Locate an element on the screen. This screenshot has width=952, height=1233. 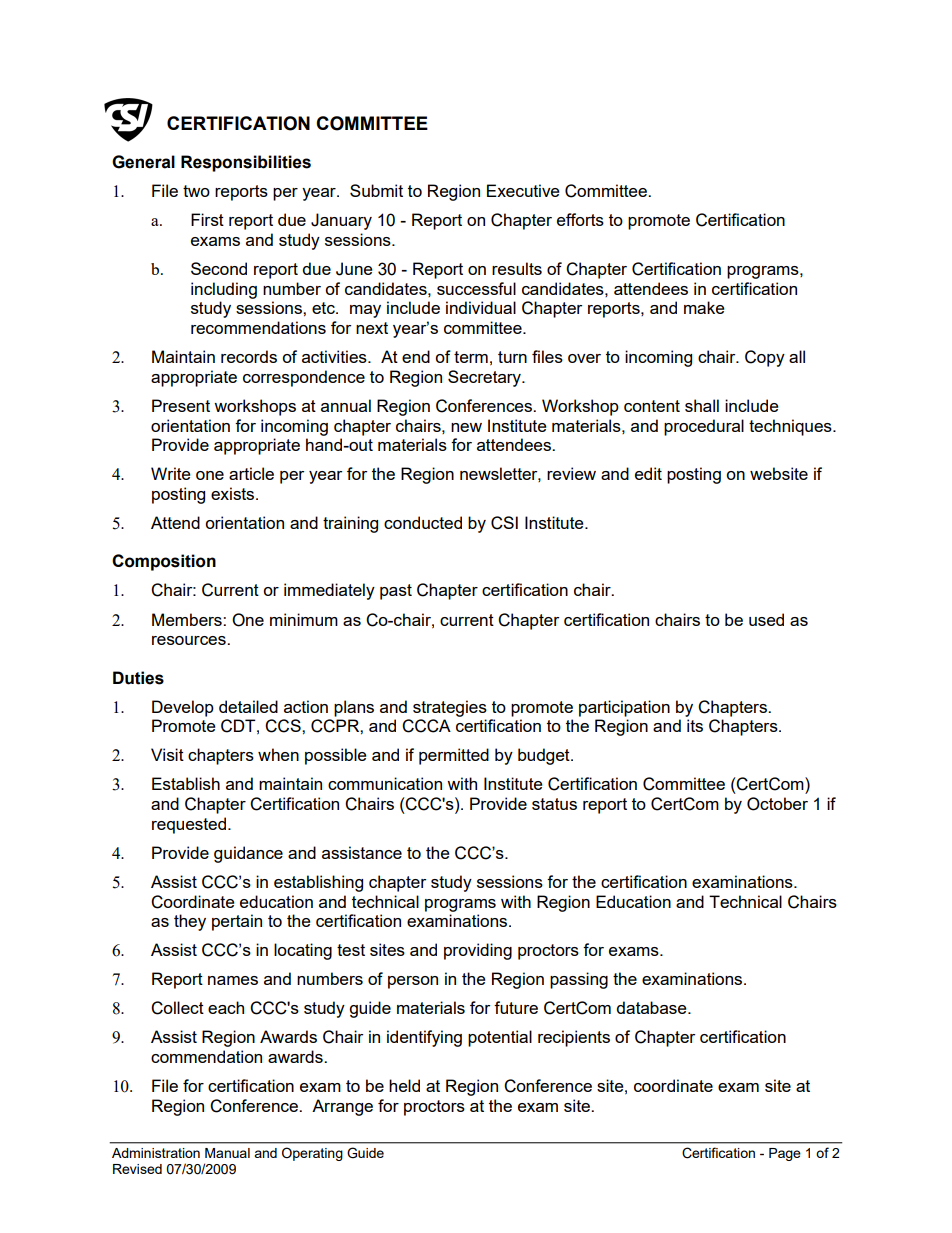
Executive is located at coordinates (523, 190).
